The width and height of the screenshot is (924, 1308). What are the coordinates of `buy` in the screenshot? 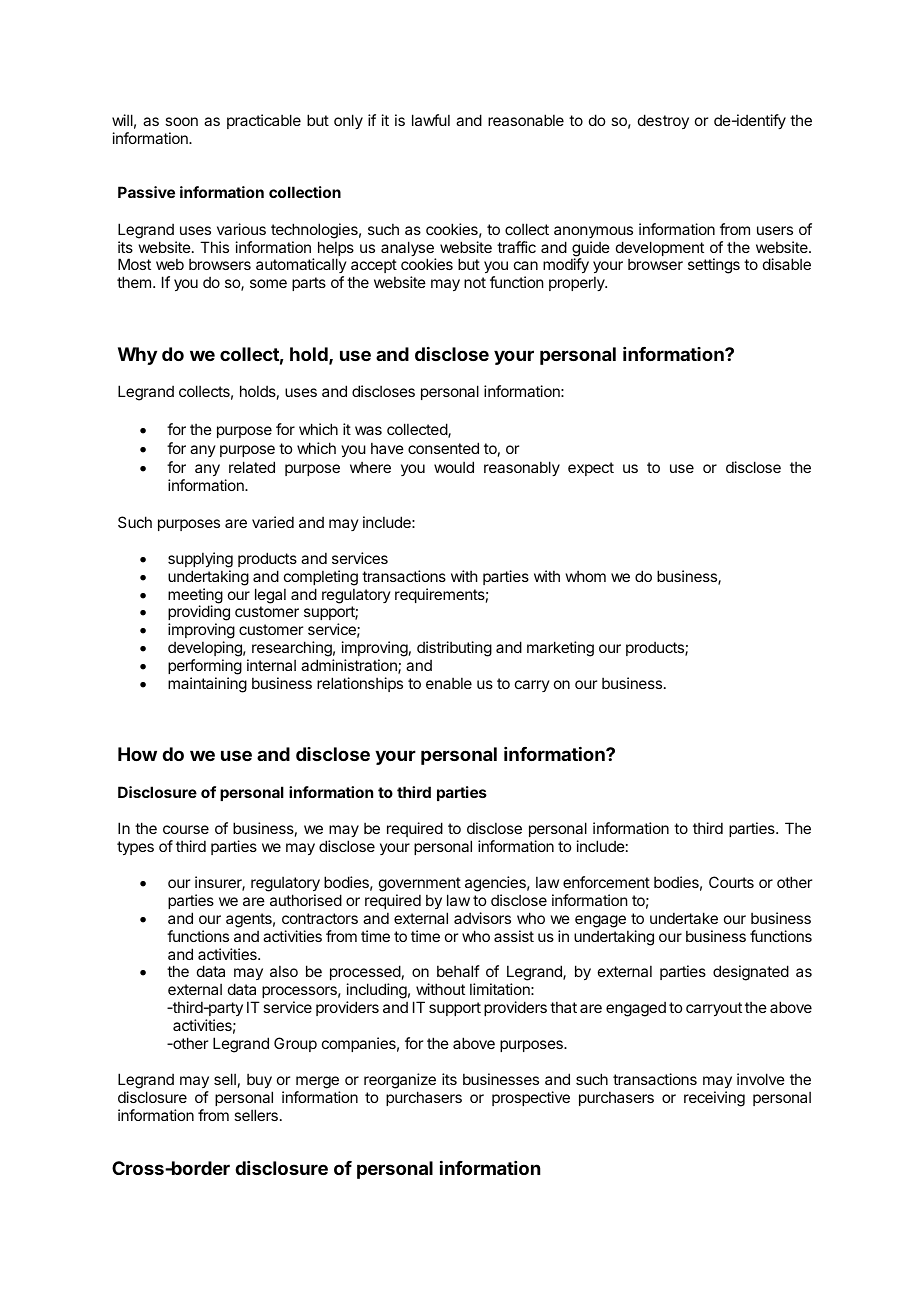 It's located at (260, 1082).
